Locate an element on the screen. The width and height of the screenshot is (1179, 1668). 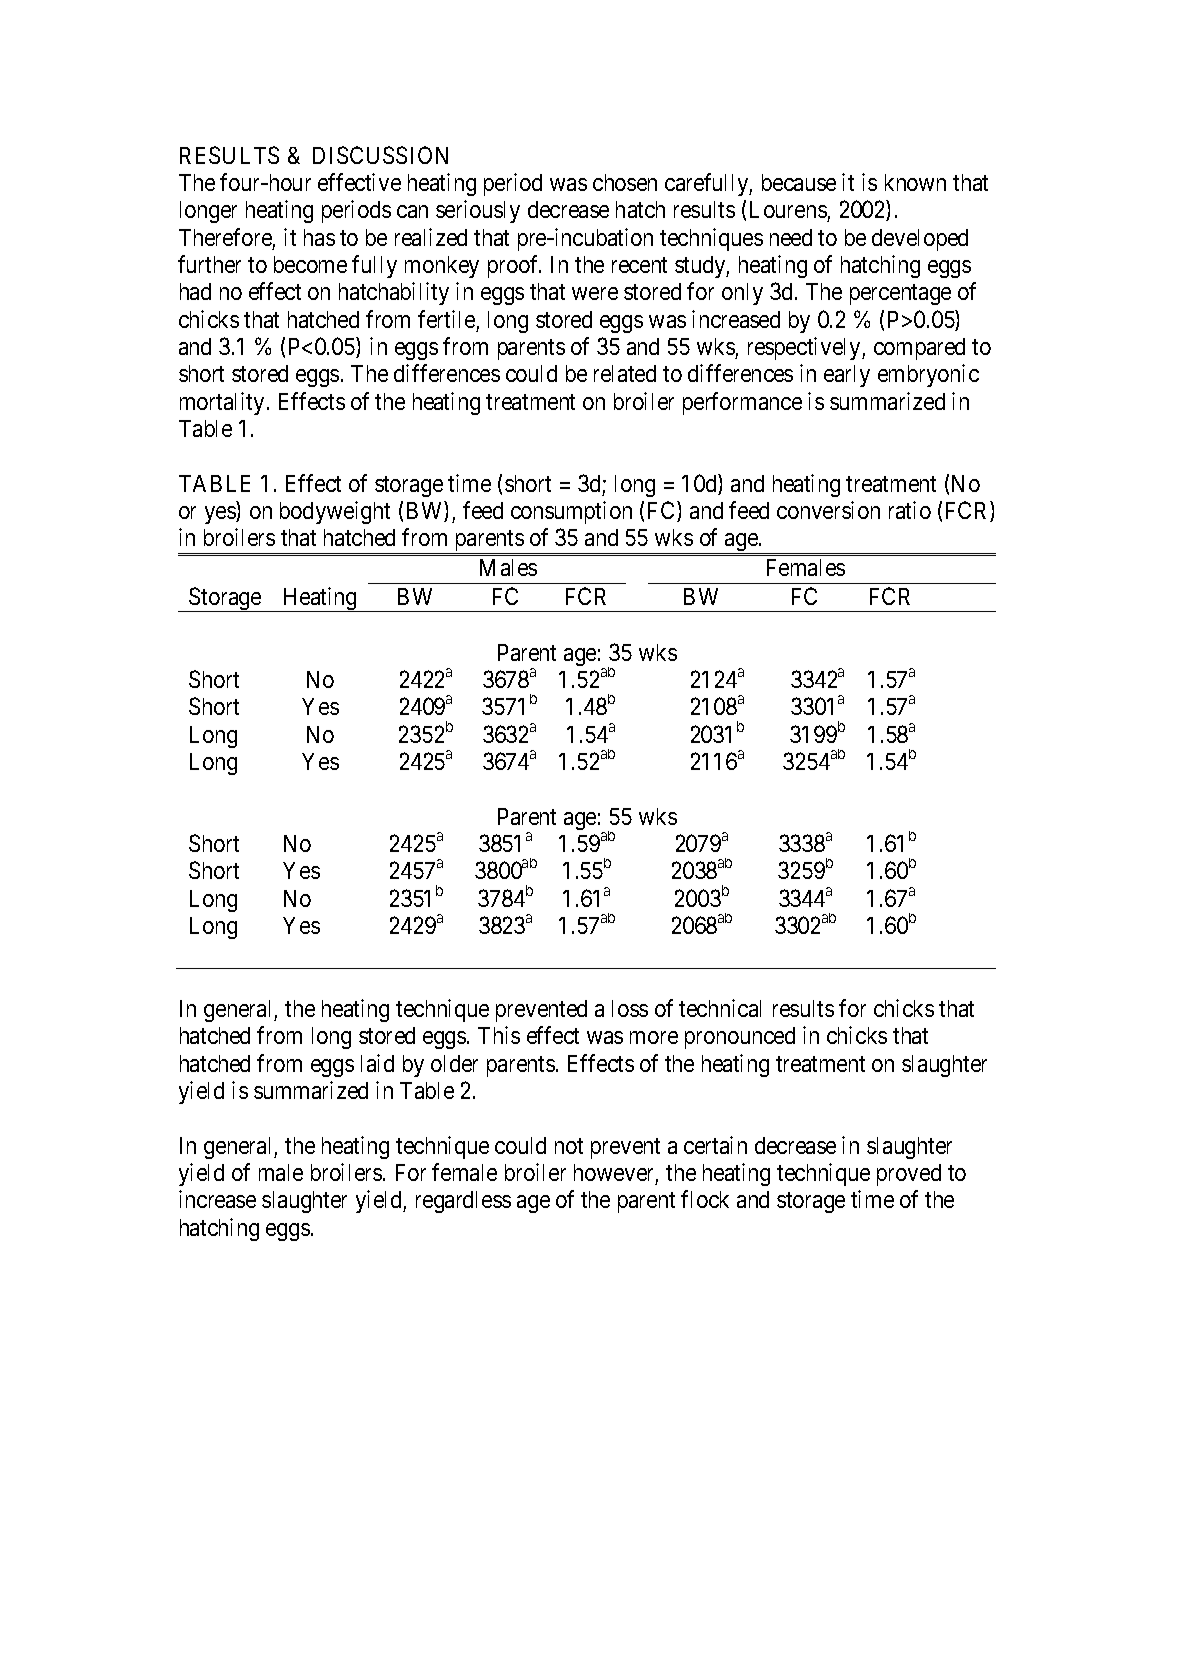
conversion is located at coordinates (828, 510).
